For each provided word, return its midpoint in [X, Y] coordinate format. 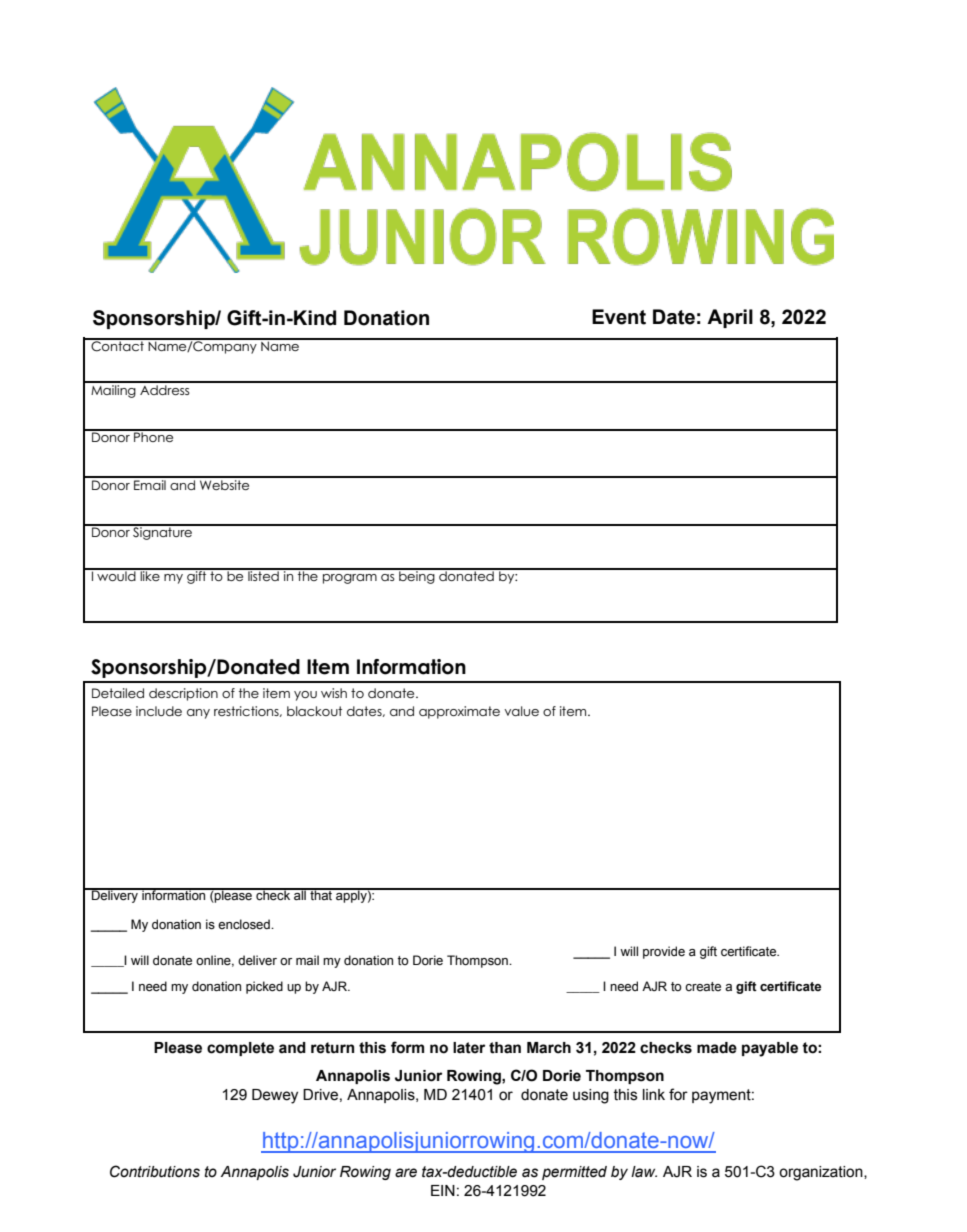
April [730, 318]
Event [619, 317]
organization [822, 1173]
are [406, 1173]
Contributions [155, 1171]
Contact [117, 345]
